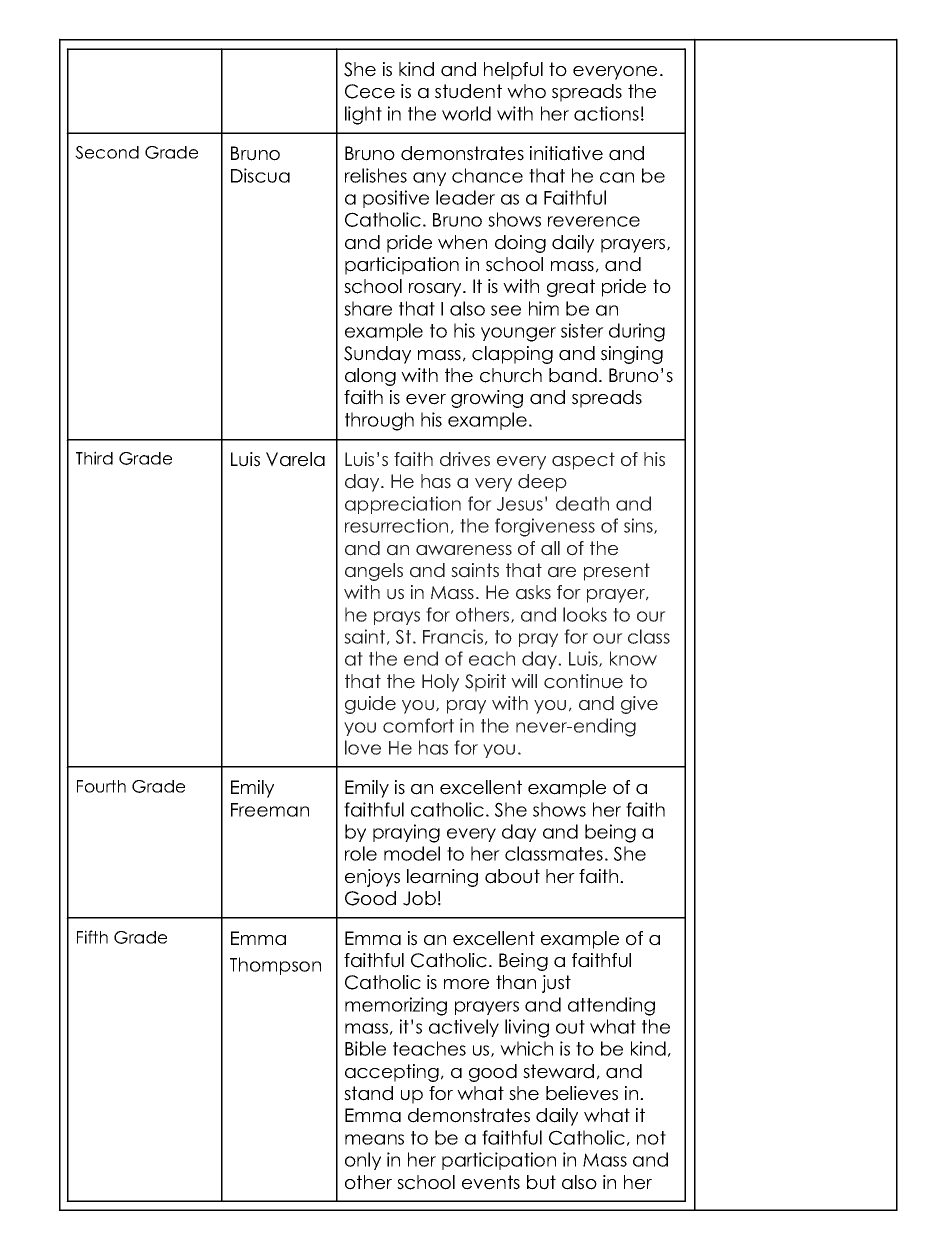 The width and height of the page is (952, 1233). What do you see at coordinates (107, 152) in the page?
I see `Second` at bounding box center [107, 152].
